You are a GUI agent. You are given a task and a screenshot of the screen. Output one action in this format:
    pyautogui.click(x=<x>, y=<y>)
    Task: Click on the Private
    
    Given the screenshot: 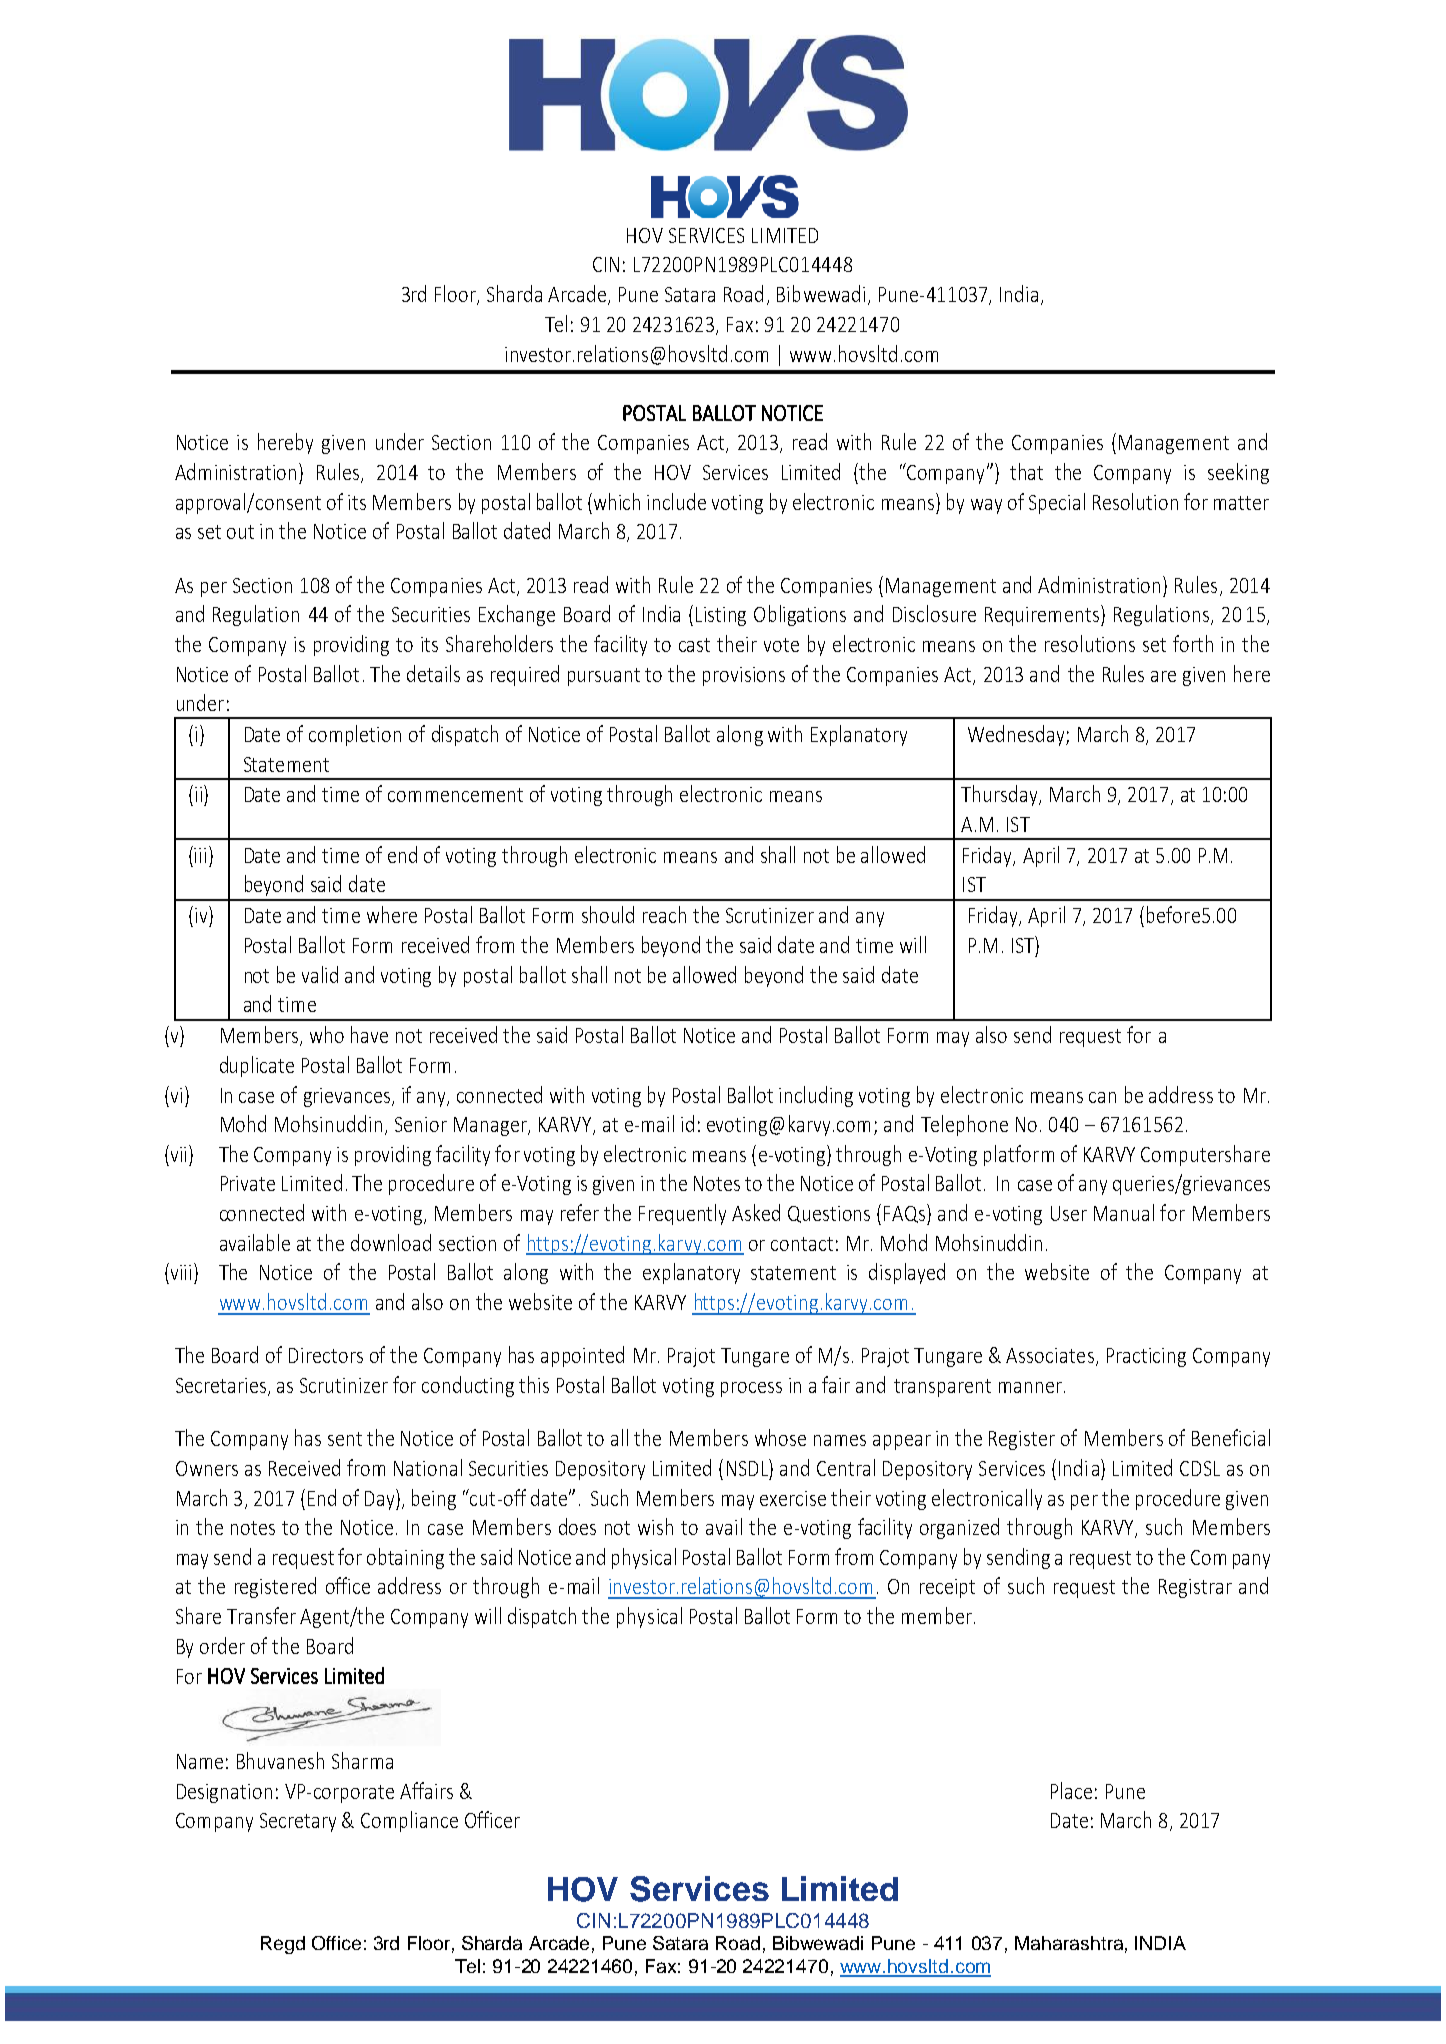 What is the action you would take?
    pyautogui.click(x=248, y=1183)
